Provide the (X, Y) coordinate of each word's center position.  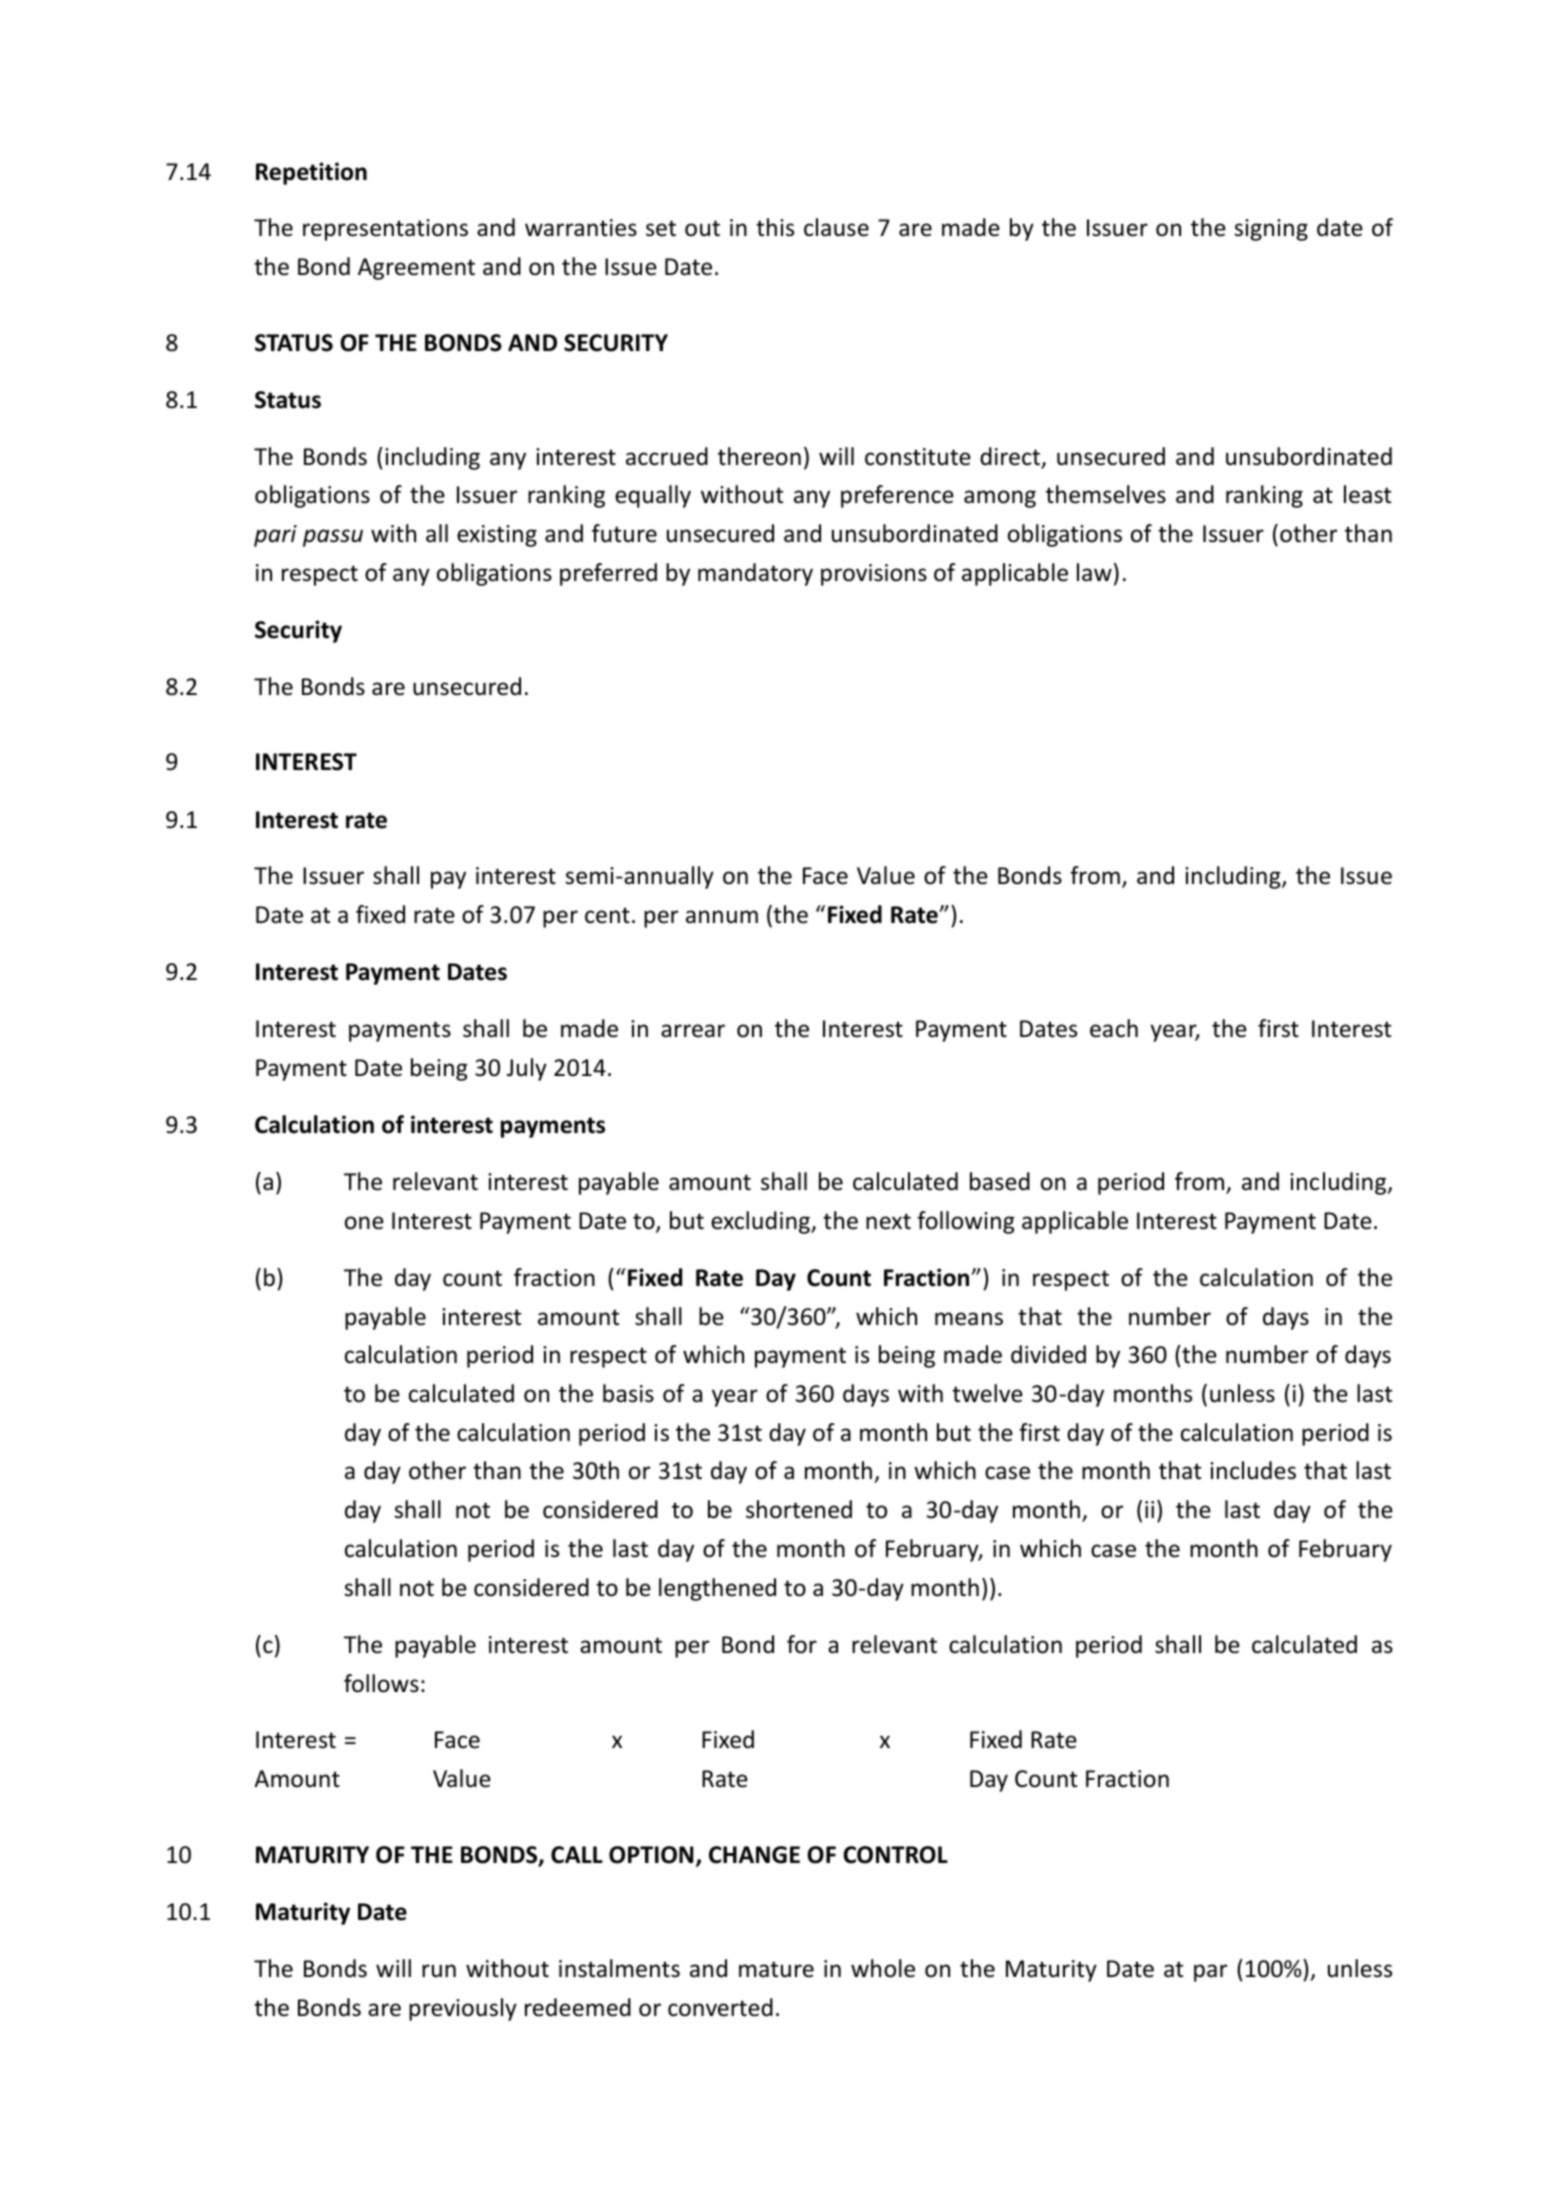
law (1094, 572)
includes (1253, 1470)
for (802, 1644)
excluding (761, 1222)
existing (497, 536)
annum (722, 917)
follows (381, 1683)
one (364, 1223)
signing (1271, 230)
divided (1048, 1354)
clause (836, 227)
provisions (874, 575)
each (1114, 1028)
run (439, 1971)
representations (385, 230)
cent (607, 915)
